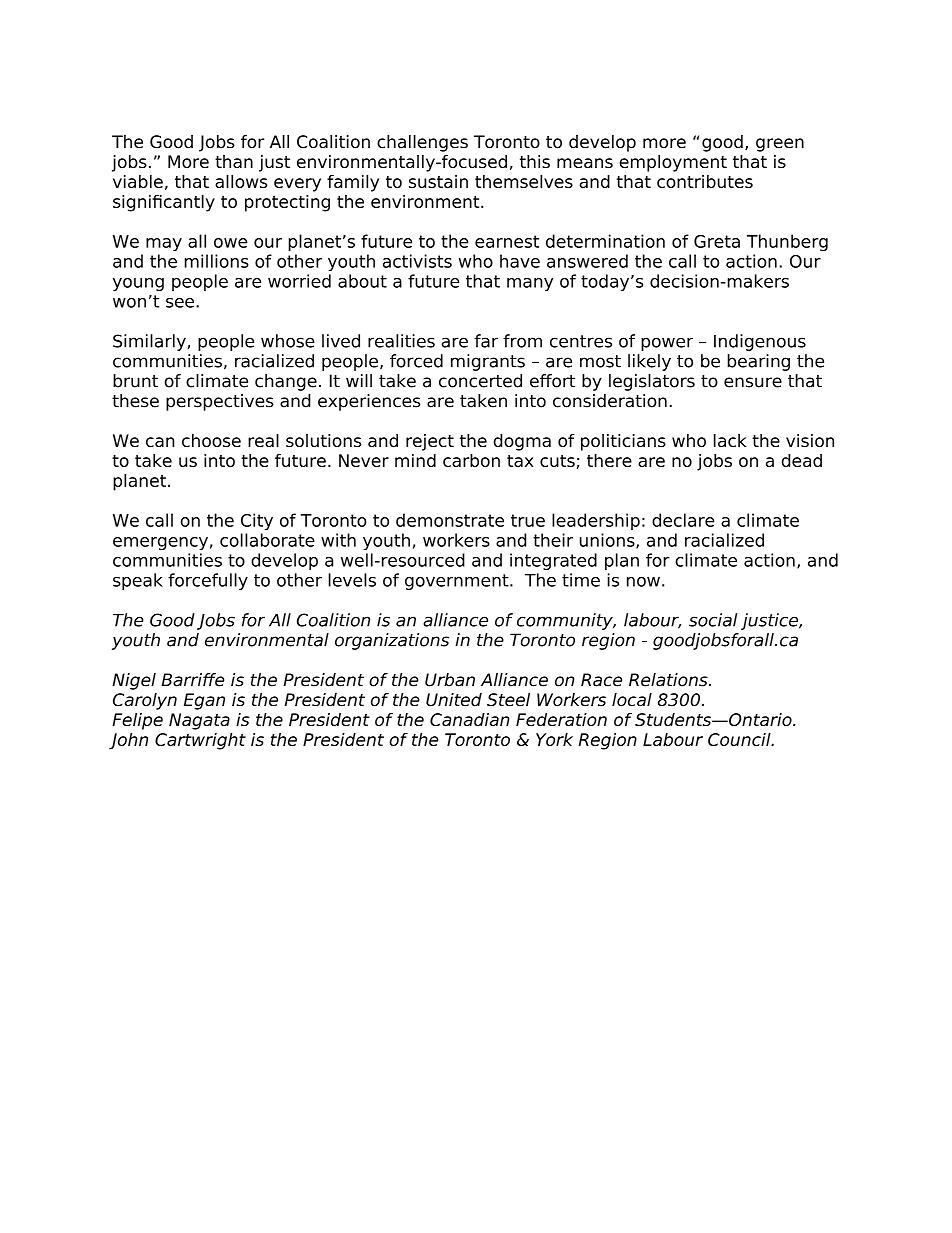  What do you see at coordinates (234, 161) in the screenshot?
I see `than` at bounding box center [234, 161].
